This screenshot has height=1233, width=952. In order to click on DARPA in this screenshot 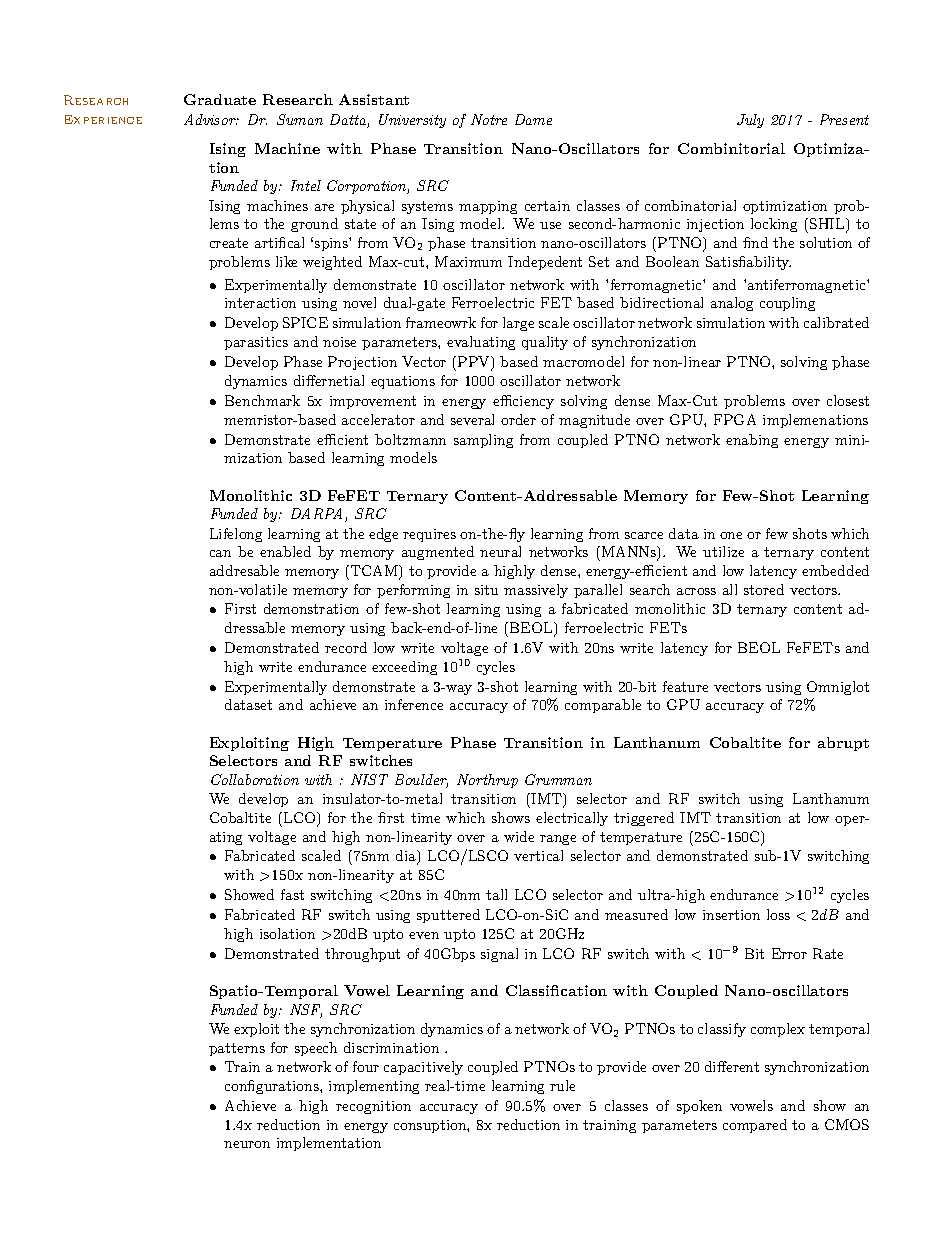, I will do `click(318, 515)`.
